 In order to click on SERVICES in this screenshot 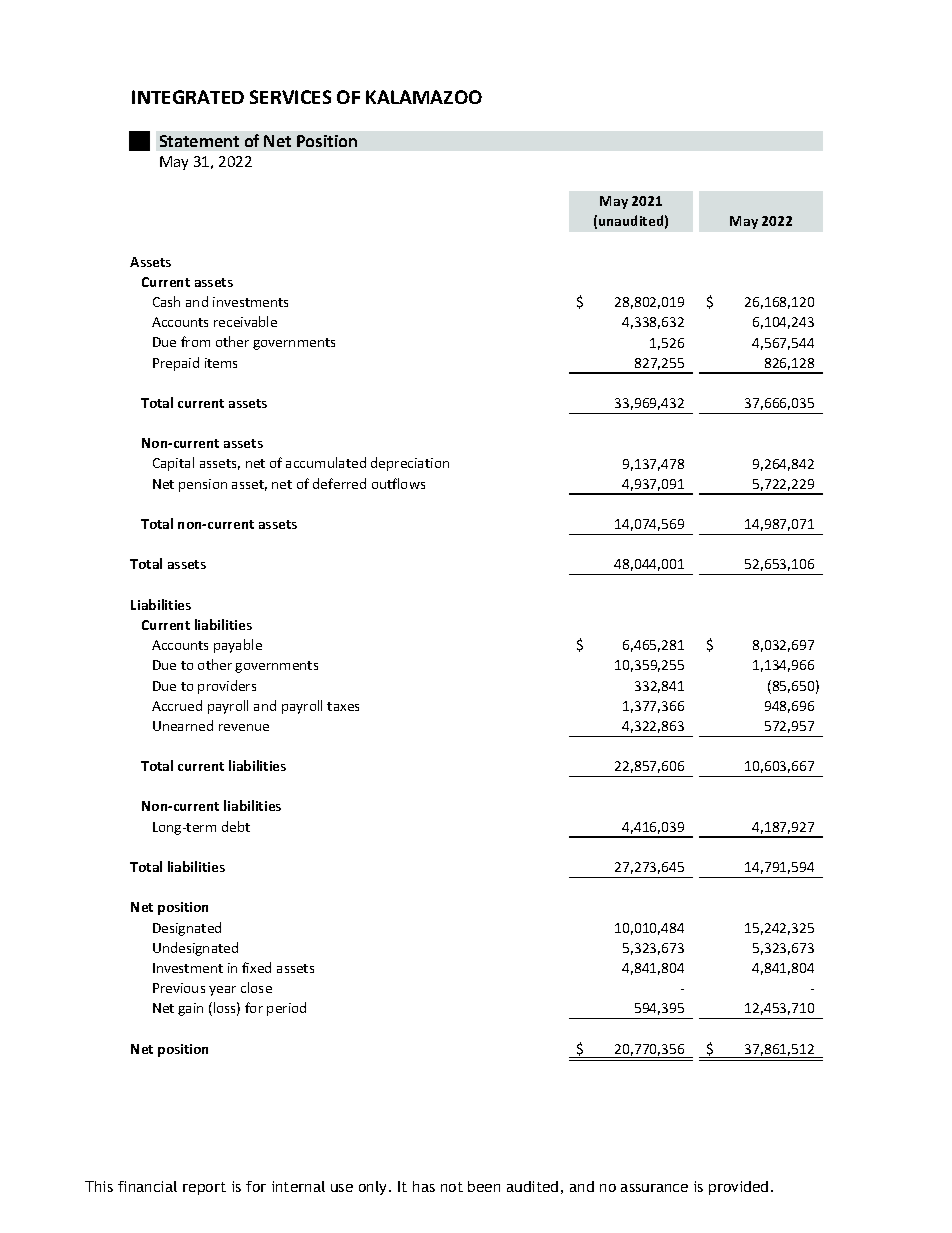, I will do `click(290, 97)`.
